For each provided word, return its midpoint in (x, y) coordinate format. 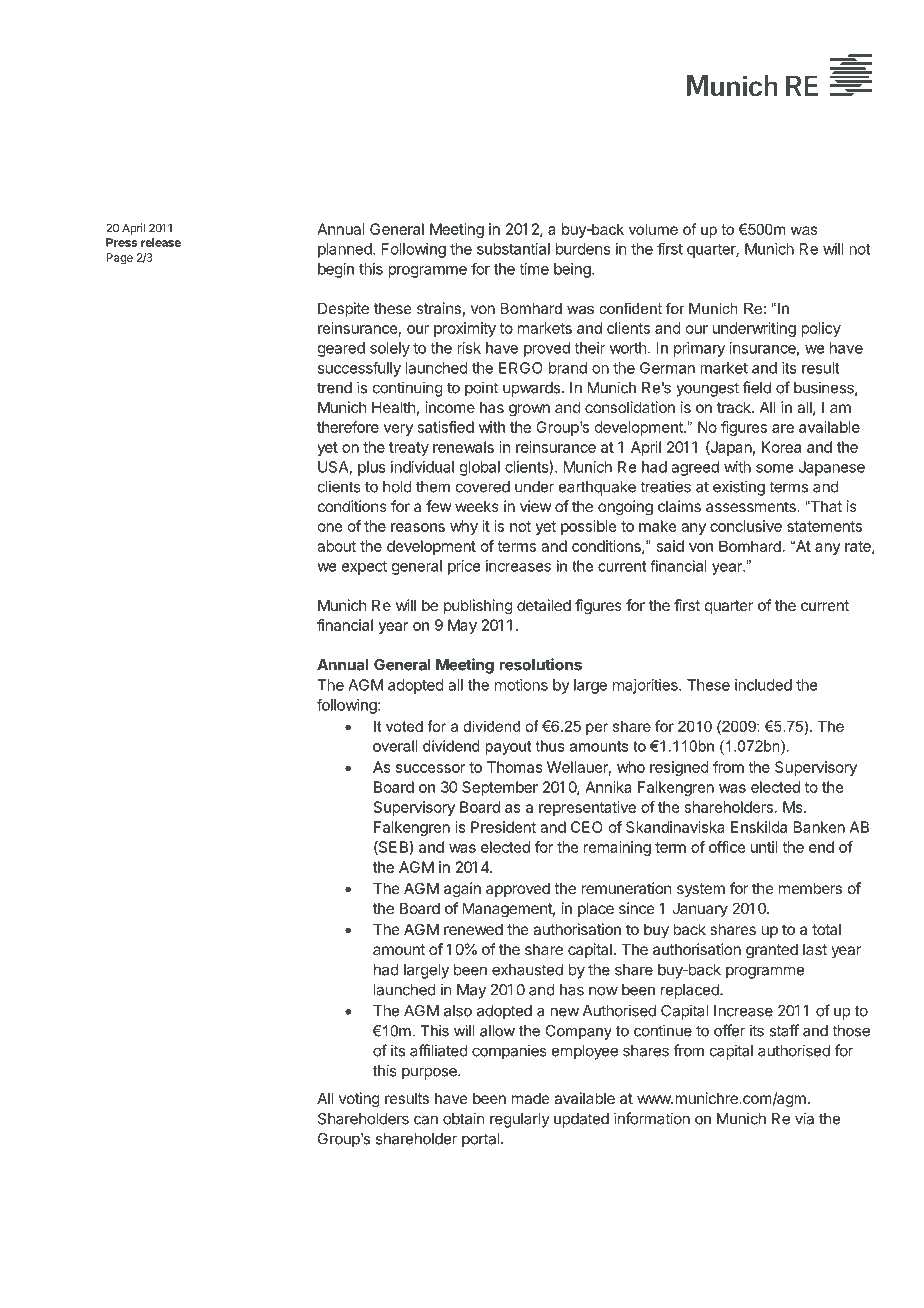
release (161, 242)
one (330, 527)
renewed (473, 929)
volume (653, 229)
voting (359, 1100)
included (763, 685)
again (462, 890)
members (810, 888)
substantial (513, 249)
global (480, 468)
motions (521, 685)
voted (404, 726)
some (774, 468)
